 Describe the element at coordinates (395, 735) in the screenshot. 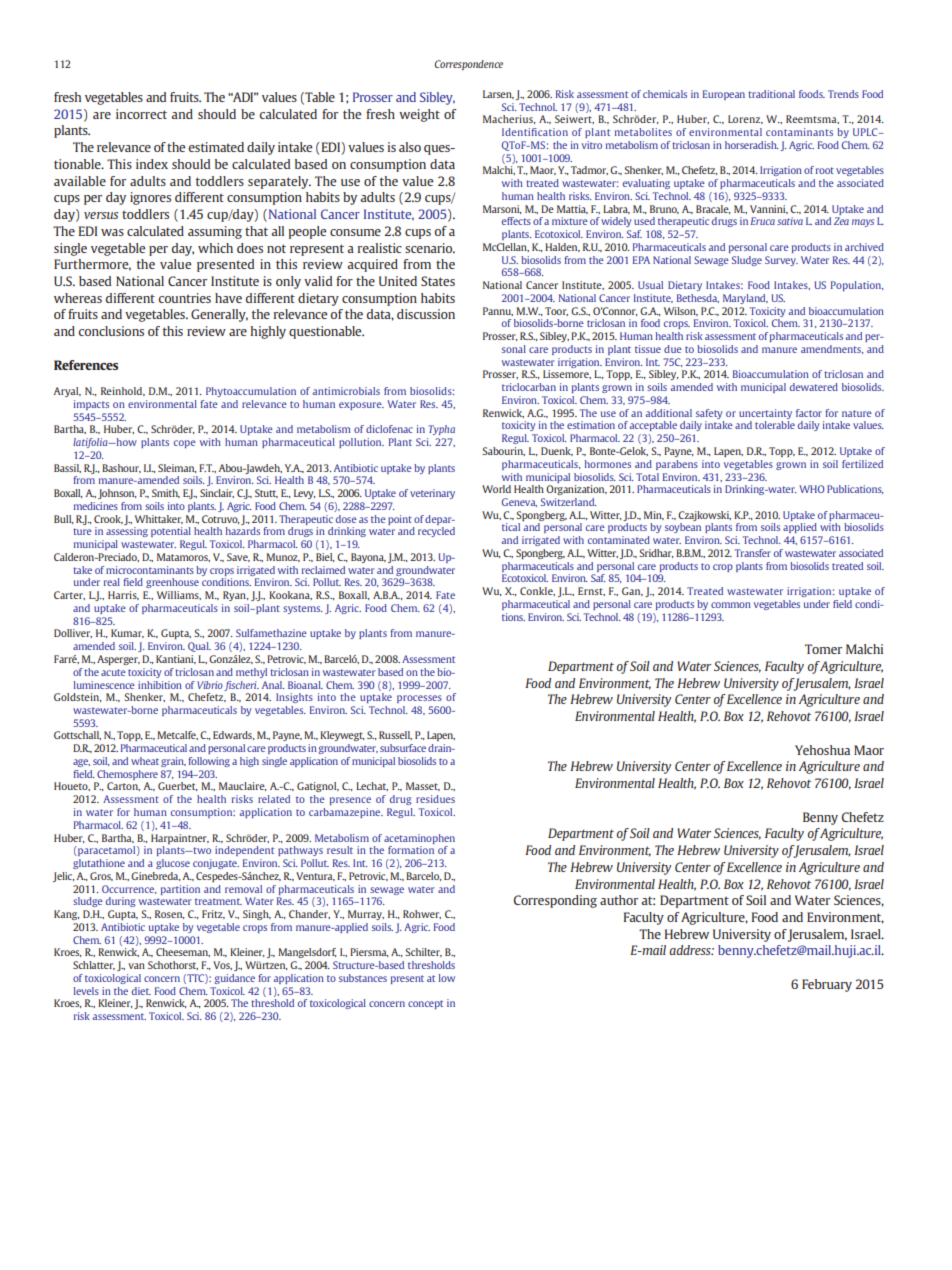

I see `Russell` at that location.
